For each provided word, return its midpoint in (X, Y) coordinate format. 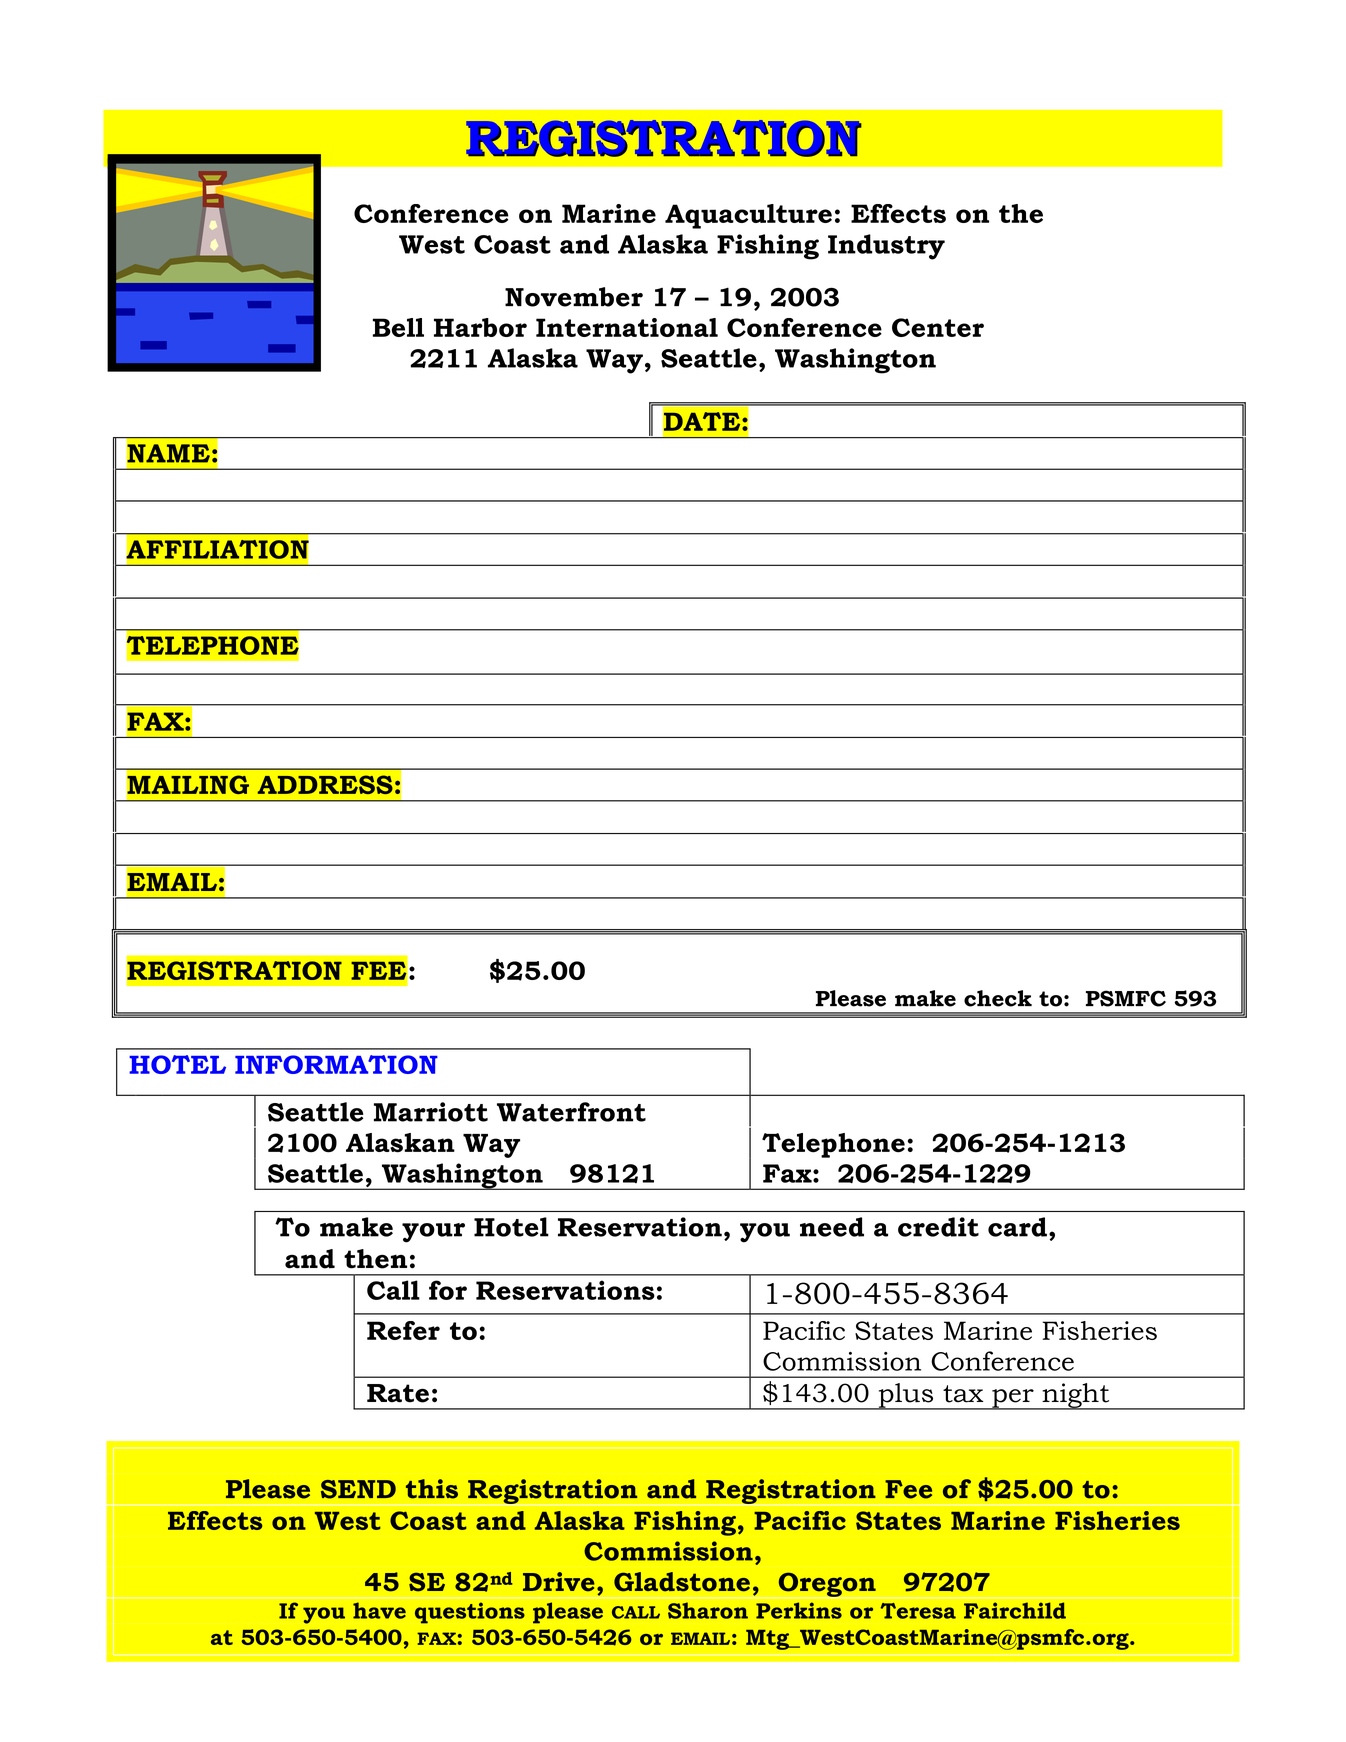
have (379, 1610)
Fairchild (1015, 1610)
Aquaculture (748, 216)
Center (938, 327)
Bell (398, 327)
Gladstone (682, 1582)
